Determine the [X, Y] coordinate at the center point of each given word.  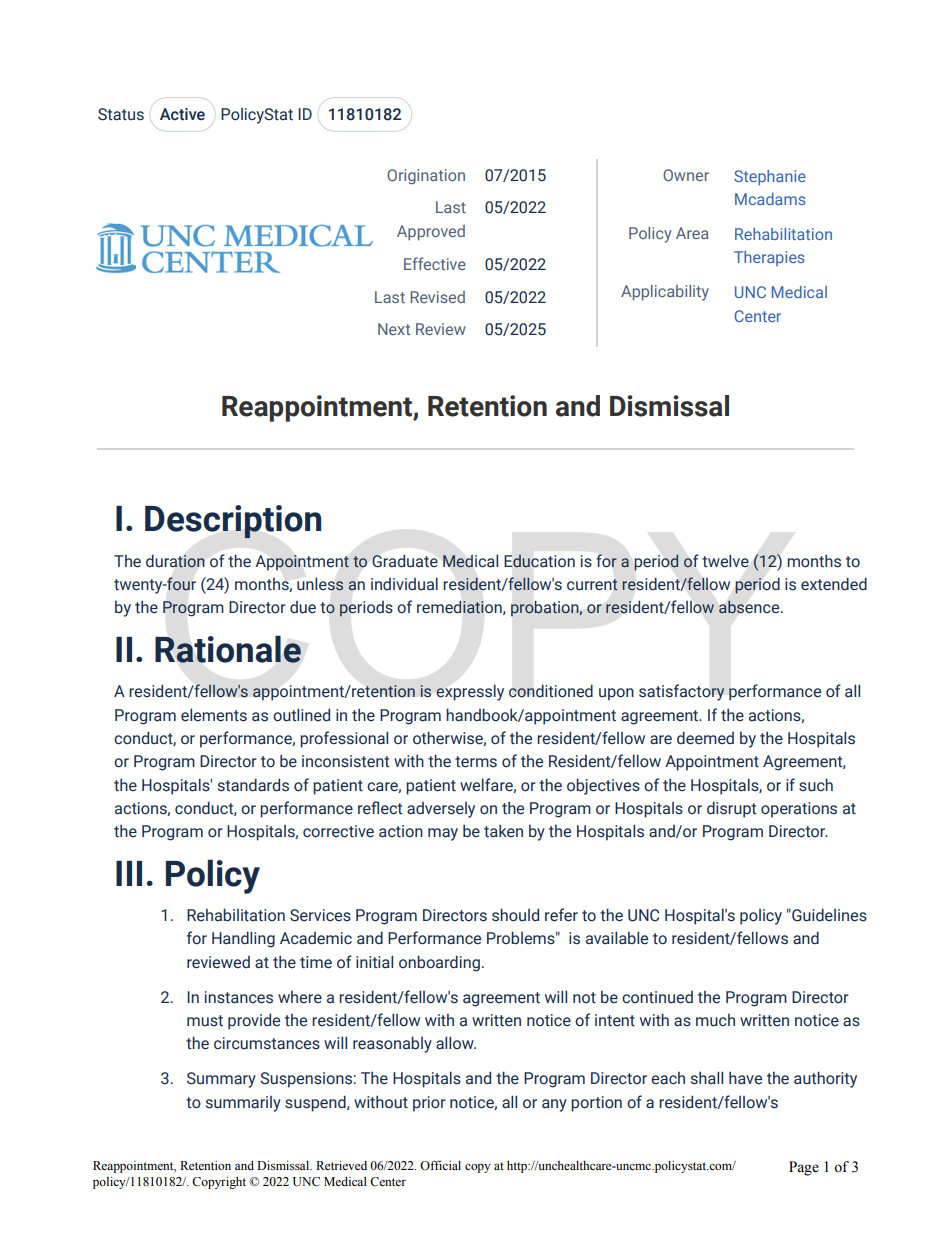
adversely [441, 810]
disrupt [731, 809]
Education [539, 561]
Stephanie [770, 177]
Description [233, 522]
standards [253, 785]
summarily [243, 1104]
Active [182, 114]
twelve [725, 561]
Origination [426, 176]
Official [440, 1165]
